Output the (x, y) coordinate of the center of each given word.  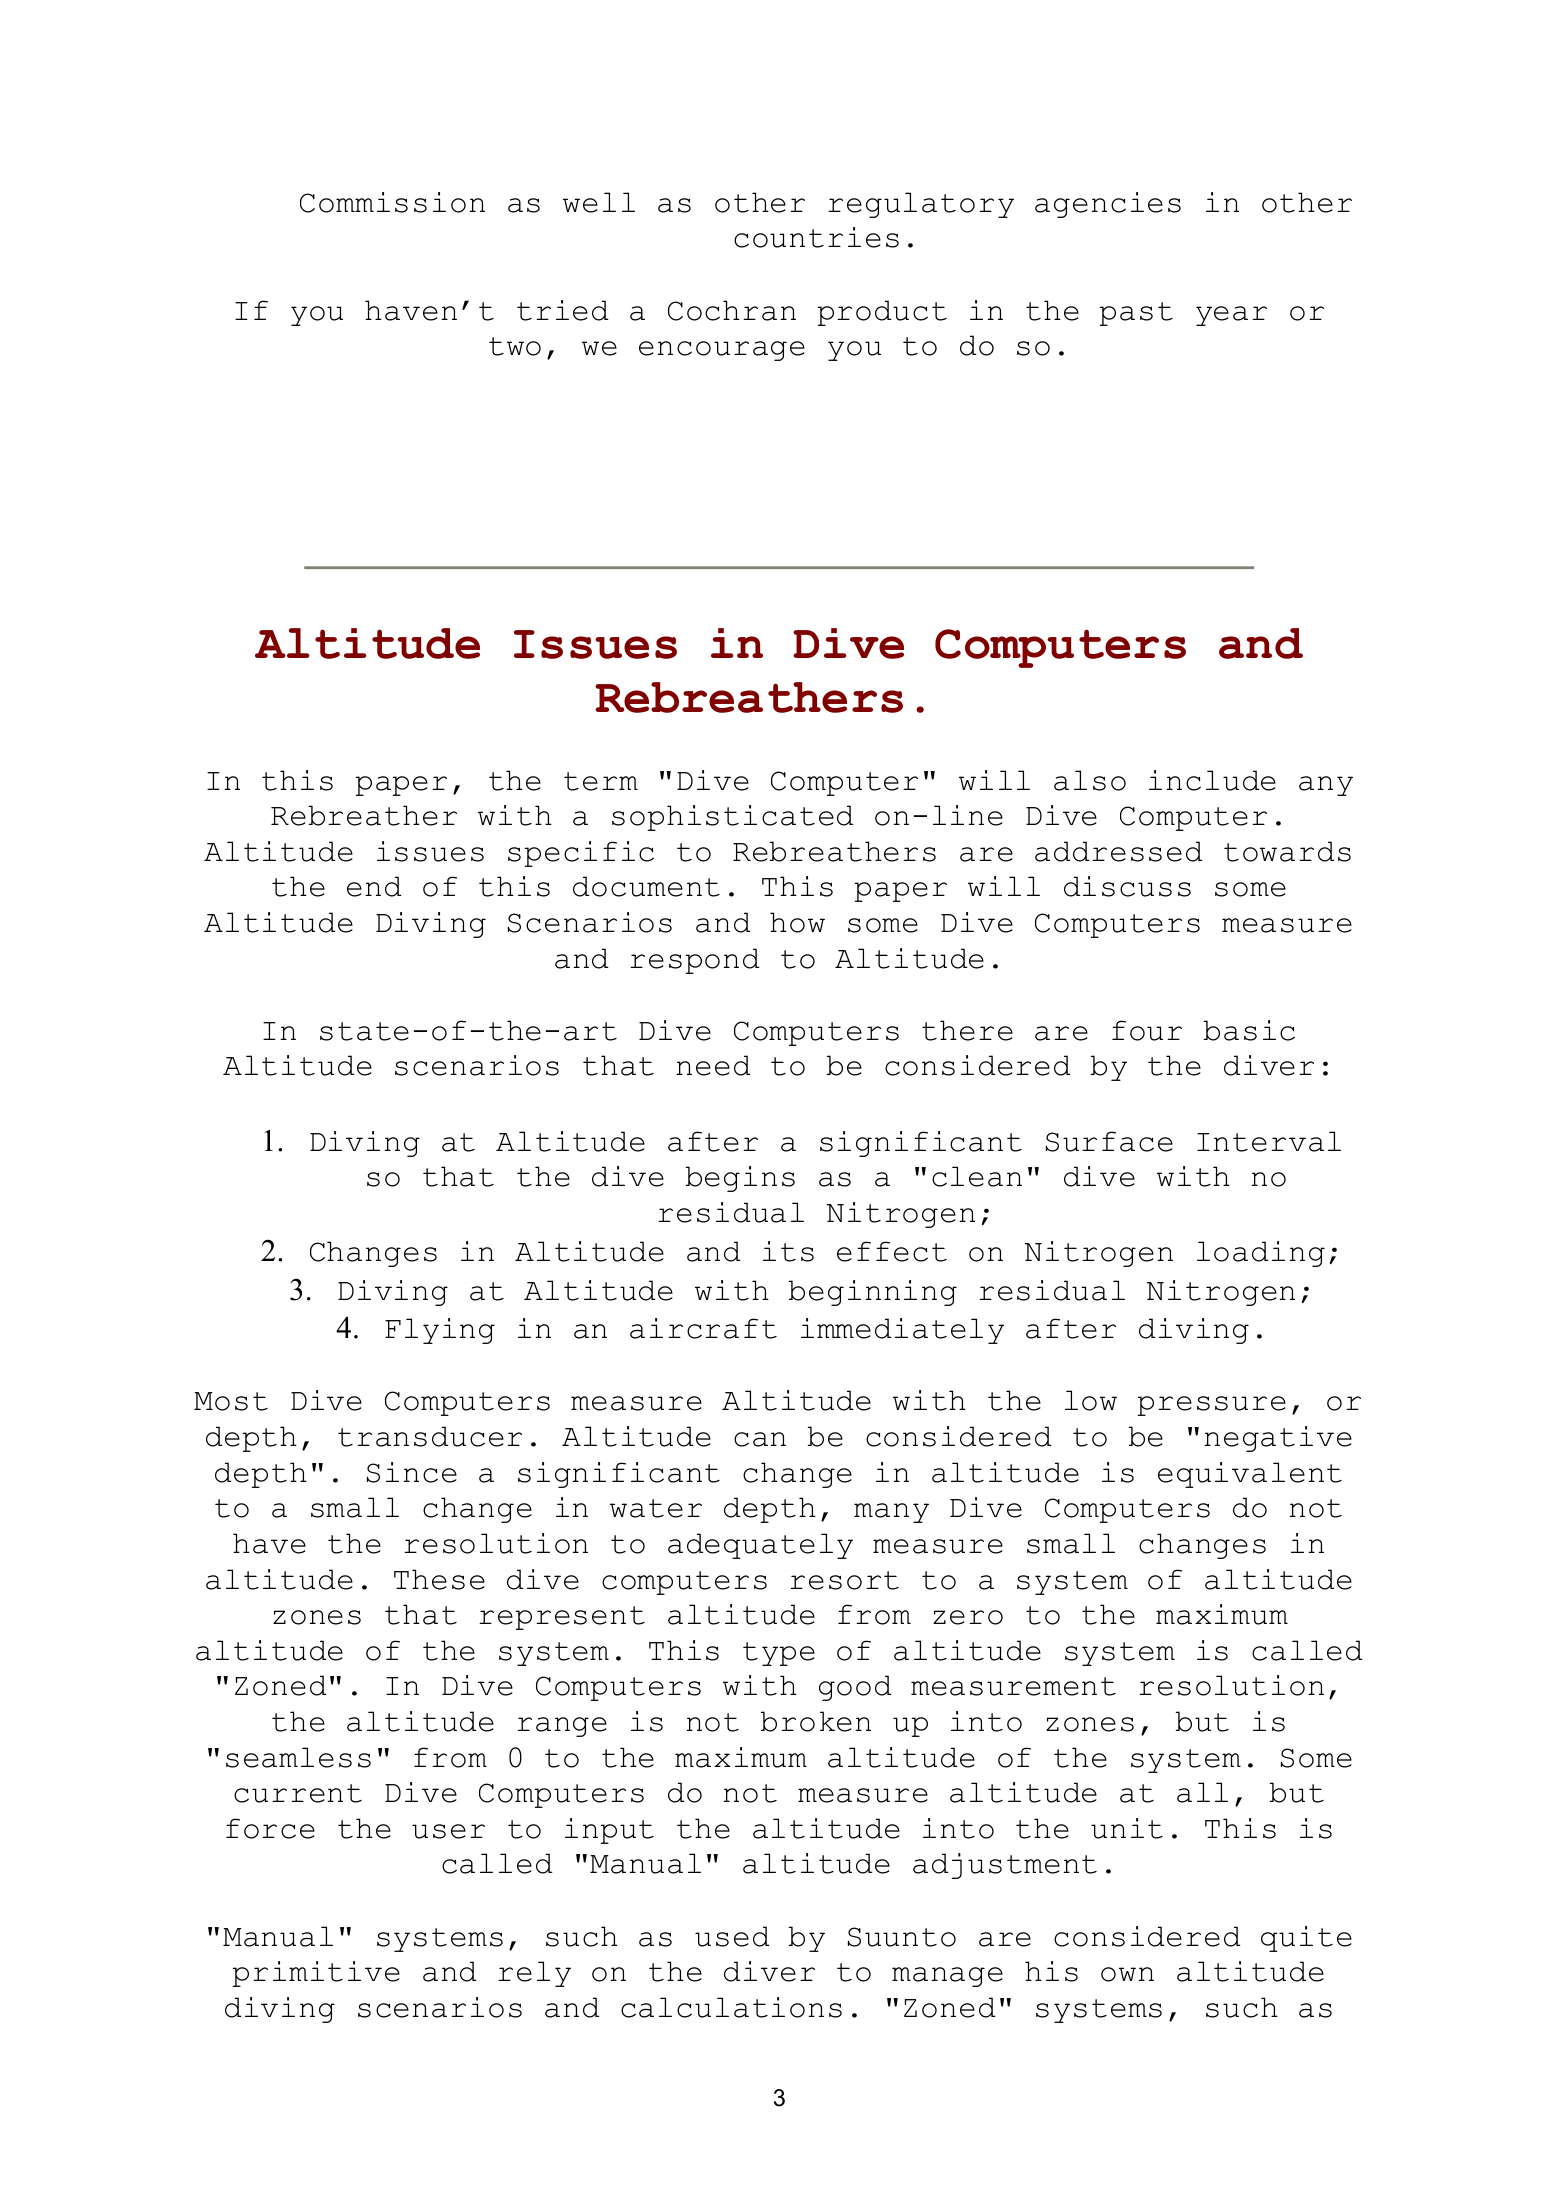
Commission (392, 202)
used (732, 1936)
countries (816, 237)
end (374, 886)
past (1136, 314)
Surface (1109, 1141)
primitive (316, 1974)
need (713, 1065)
